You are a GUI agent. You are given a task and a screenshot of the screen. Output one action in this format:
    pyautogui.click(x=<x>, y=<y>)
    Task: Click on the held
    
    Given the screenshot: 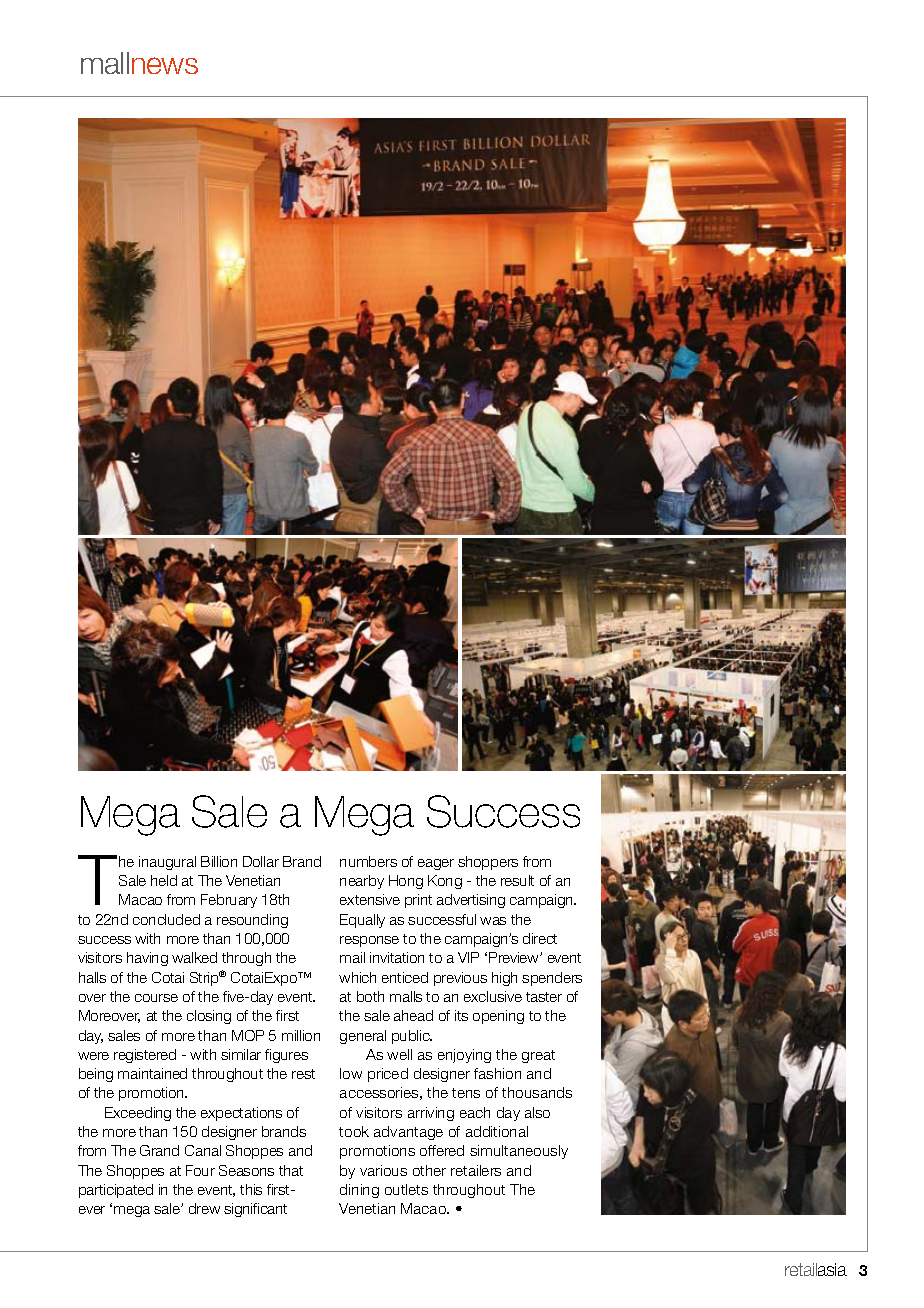 What is the action you would take?
    pyautogui.click(x=164, y=880)
